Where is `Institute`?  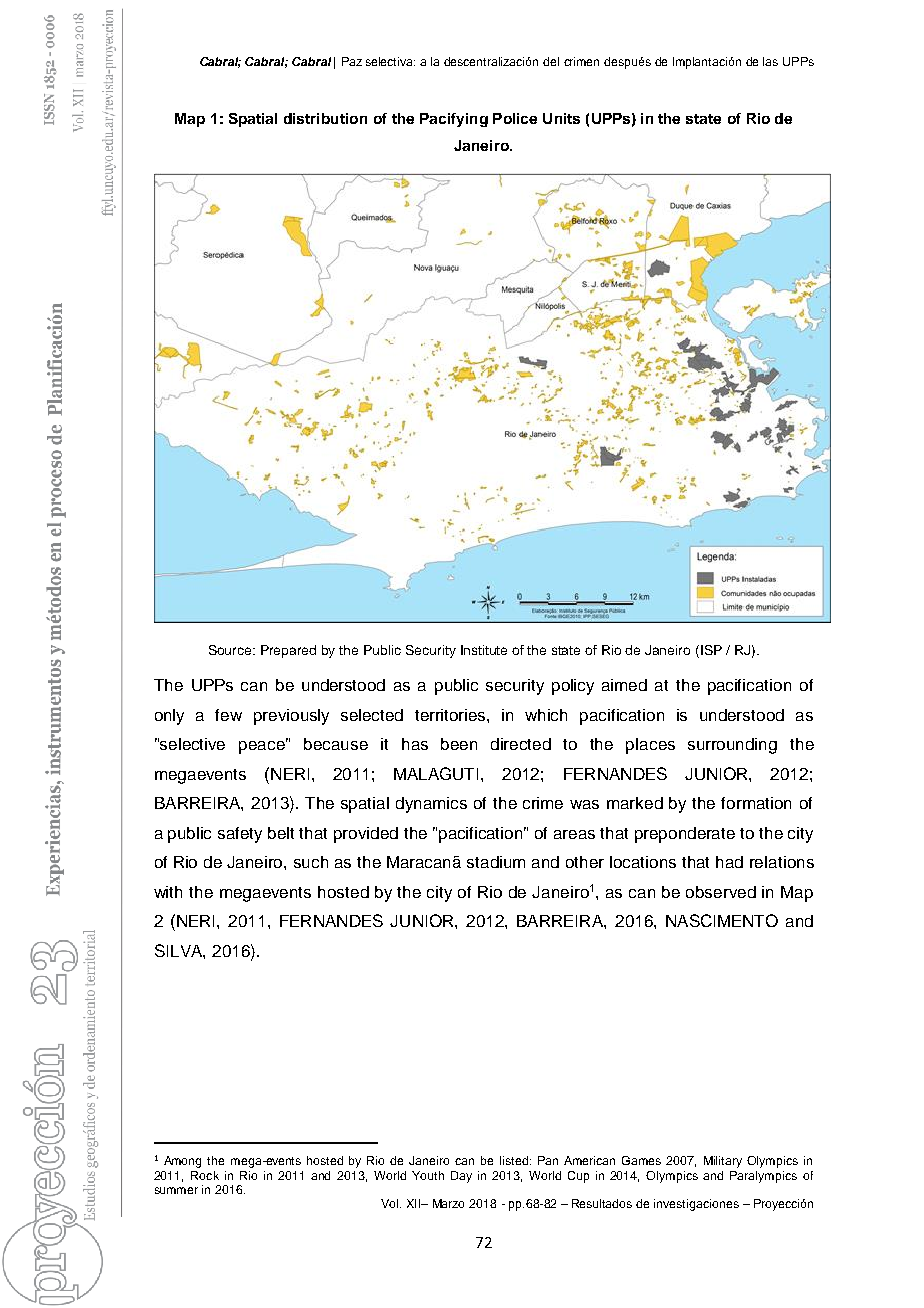
Institute is located at coordinates (484, 650).
